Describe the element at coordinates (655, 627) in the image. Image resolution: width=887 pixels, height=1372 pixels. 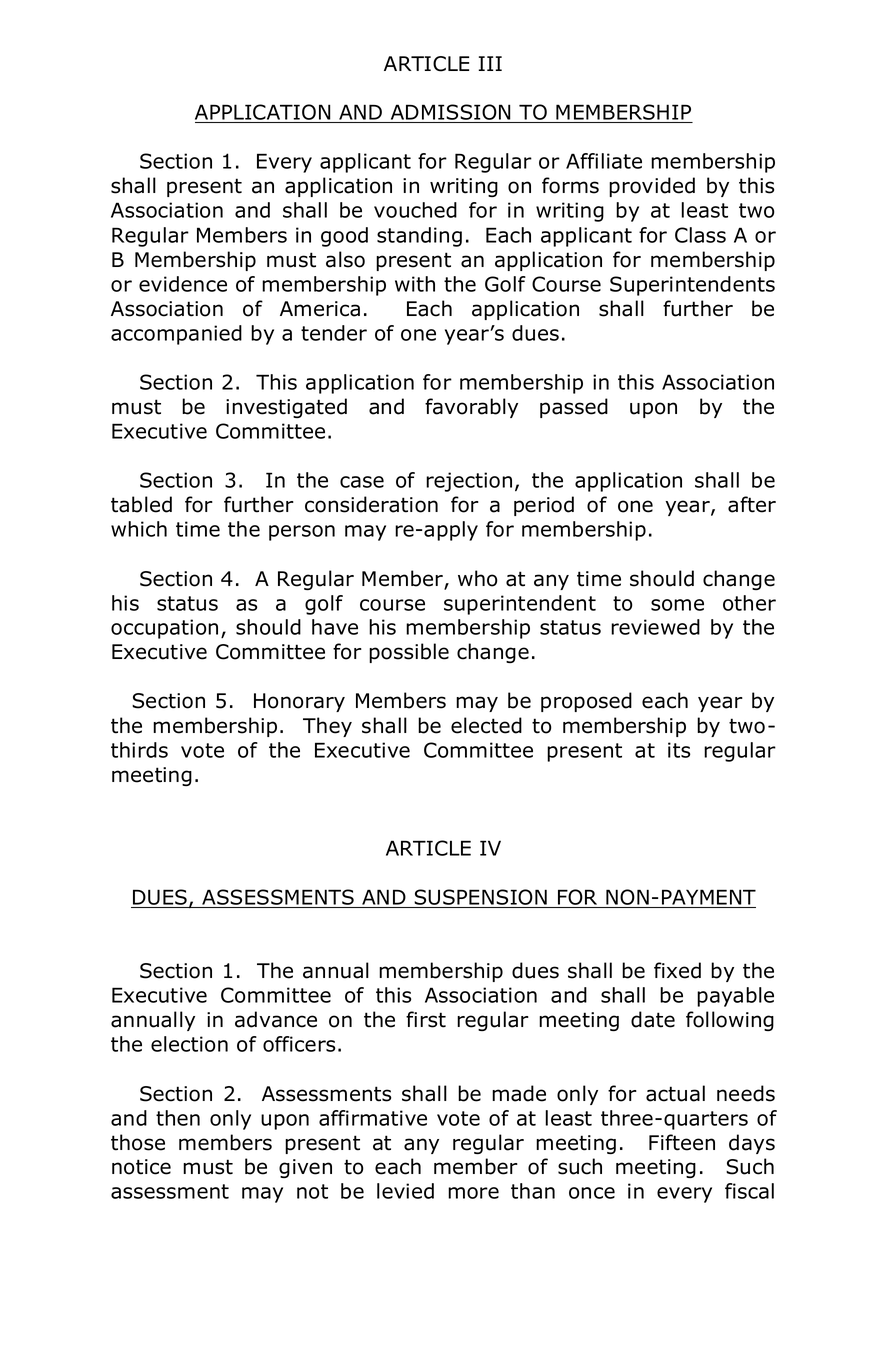
I see `reviewed` at that location.
